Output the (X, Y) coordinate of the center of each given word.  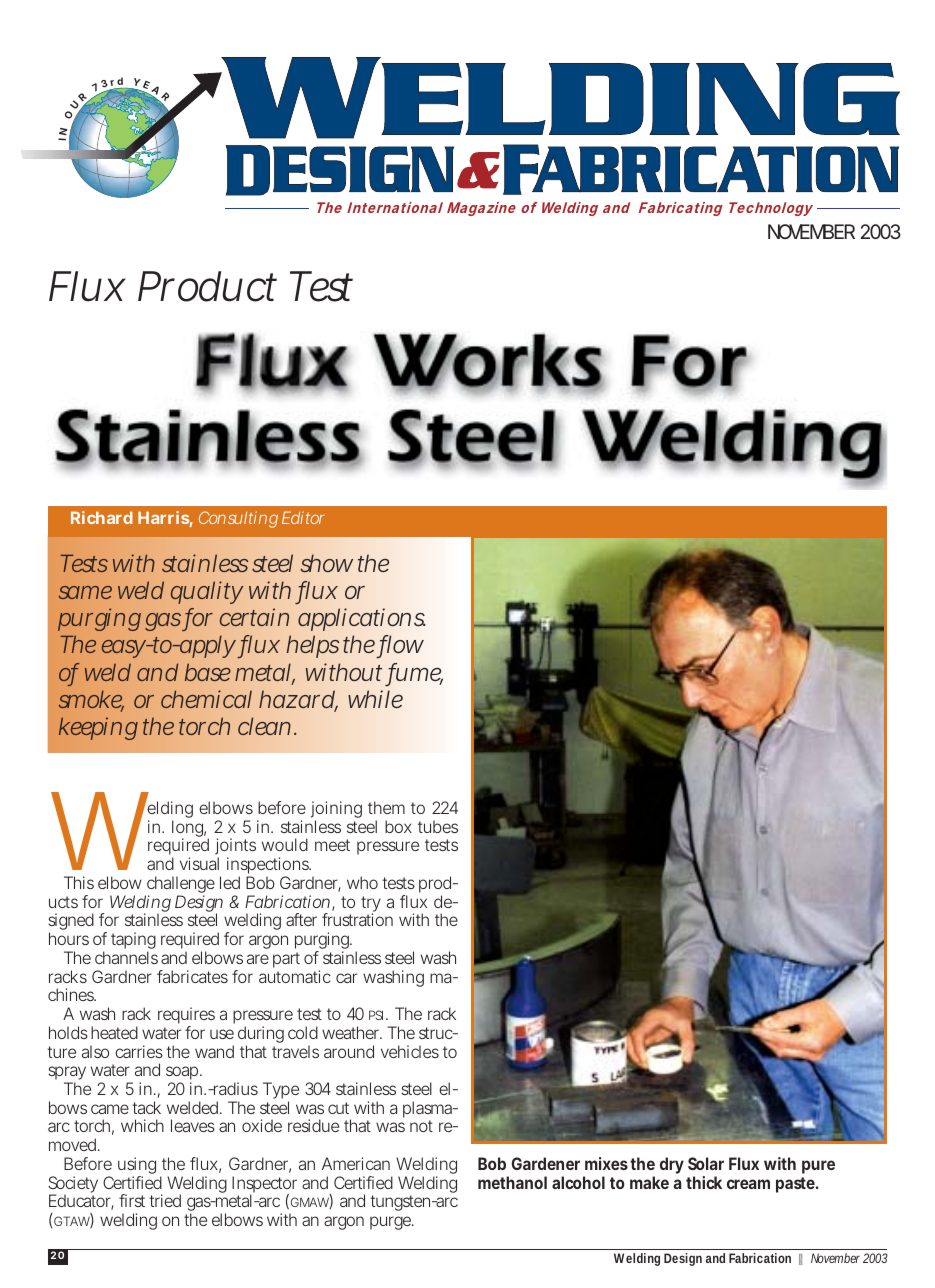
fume (415, 673)
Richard (102, 517)
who (362, 882)
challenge (180, 886)
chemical (206, 699)
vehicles (410, 1051)
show (326, 563)
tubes (438, 826)
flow (400, 646)
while (375, 699)
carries (139, 1051)
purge (392, 1223)
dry (672, 1165)
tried (165, 1200)
